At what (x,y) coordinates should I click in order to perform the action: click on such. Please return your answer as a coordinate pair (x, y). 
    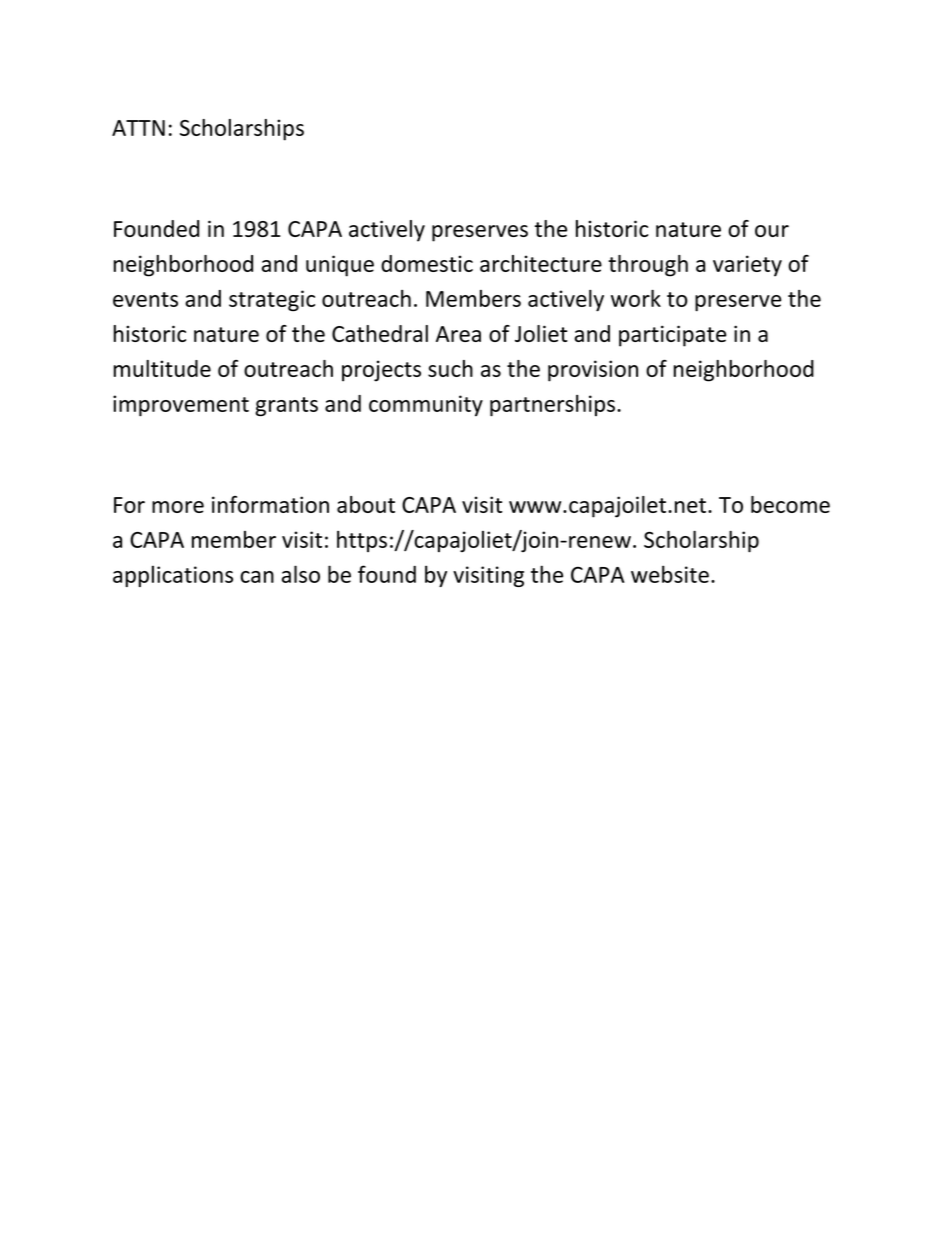
    Looking at the image, I should click on (450, 368).
